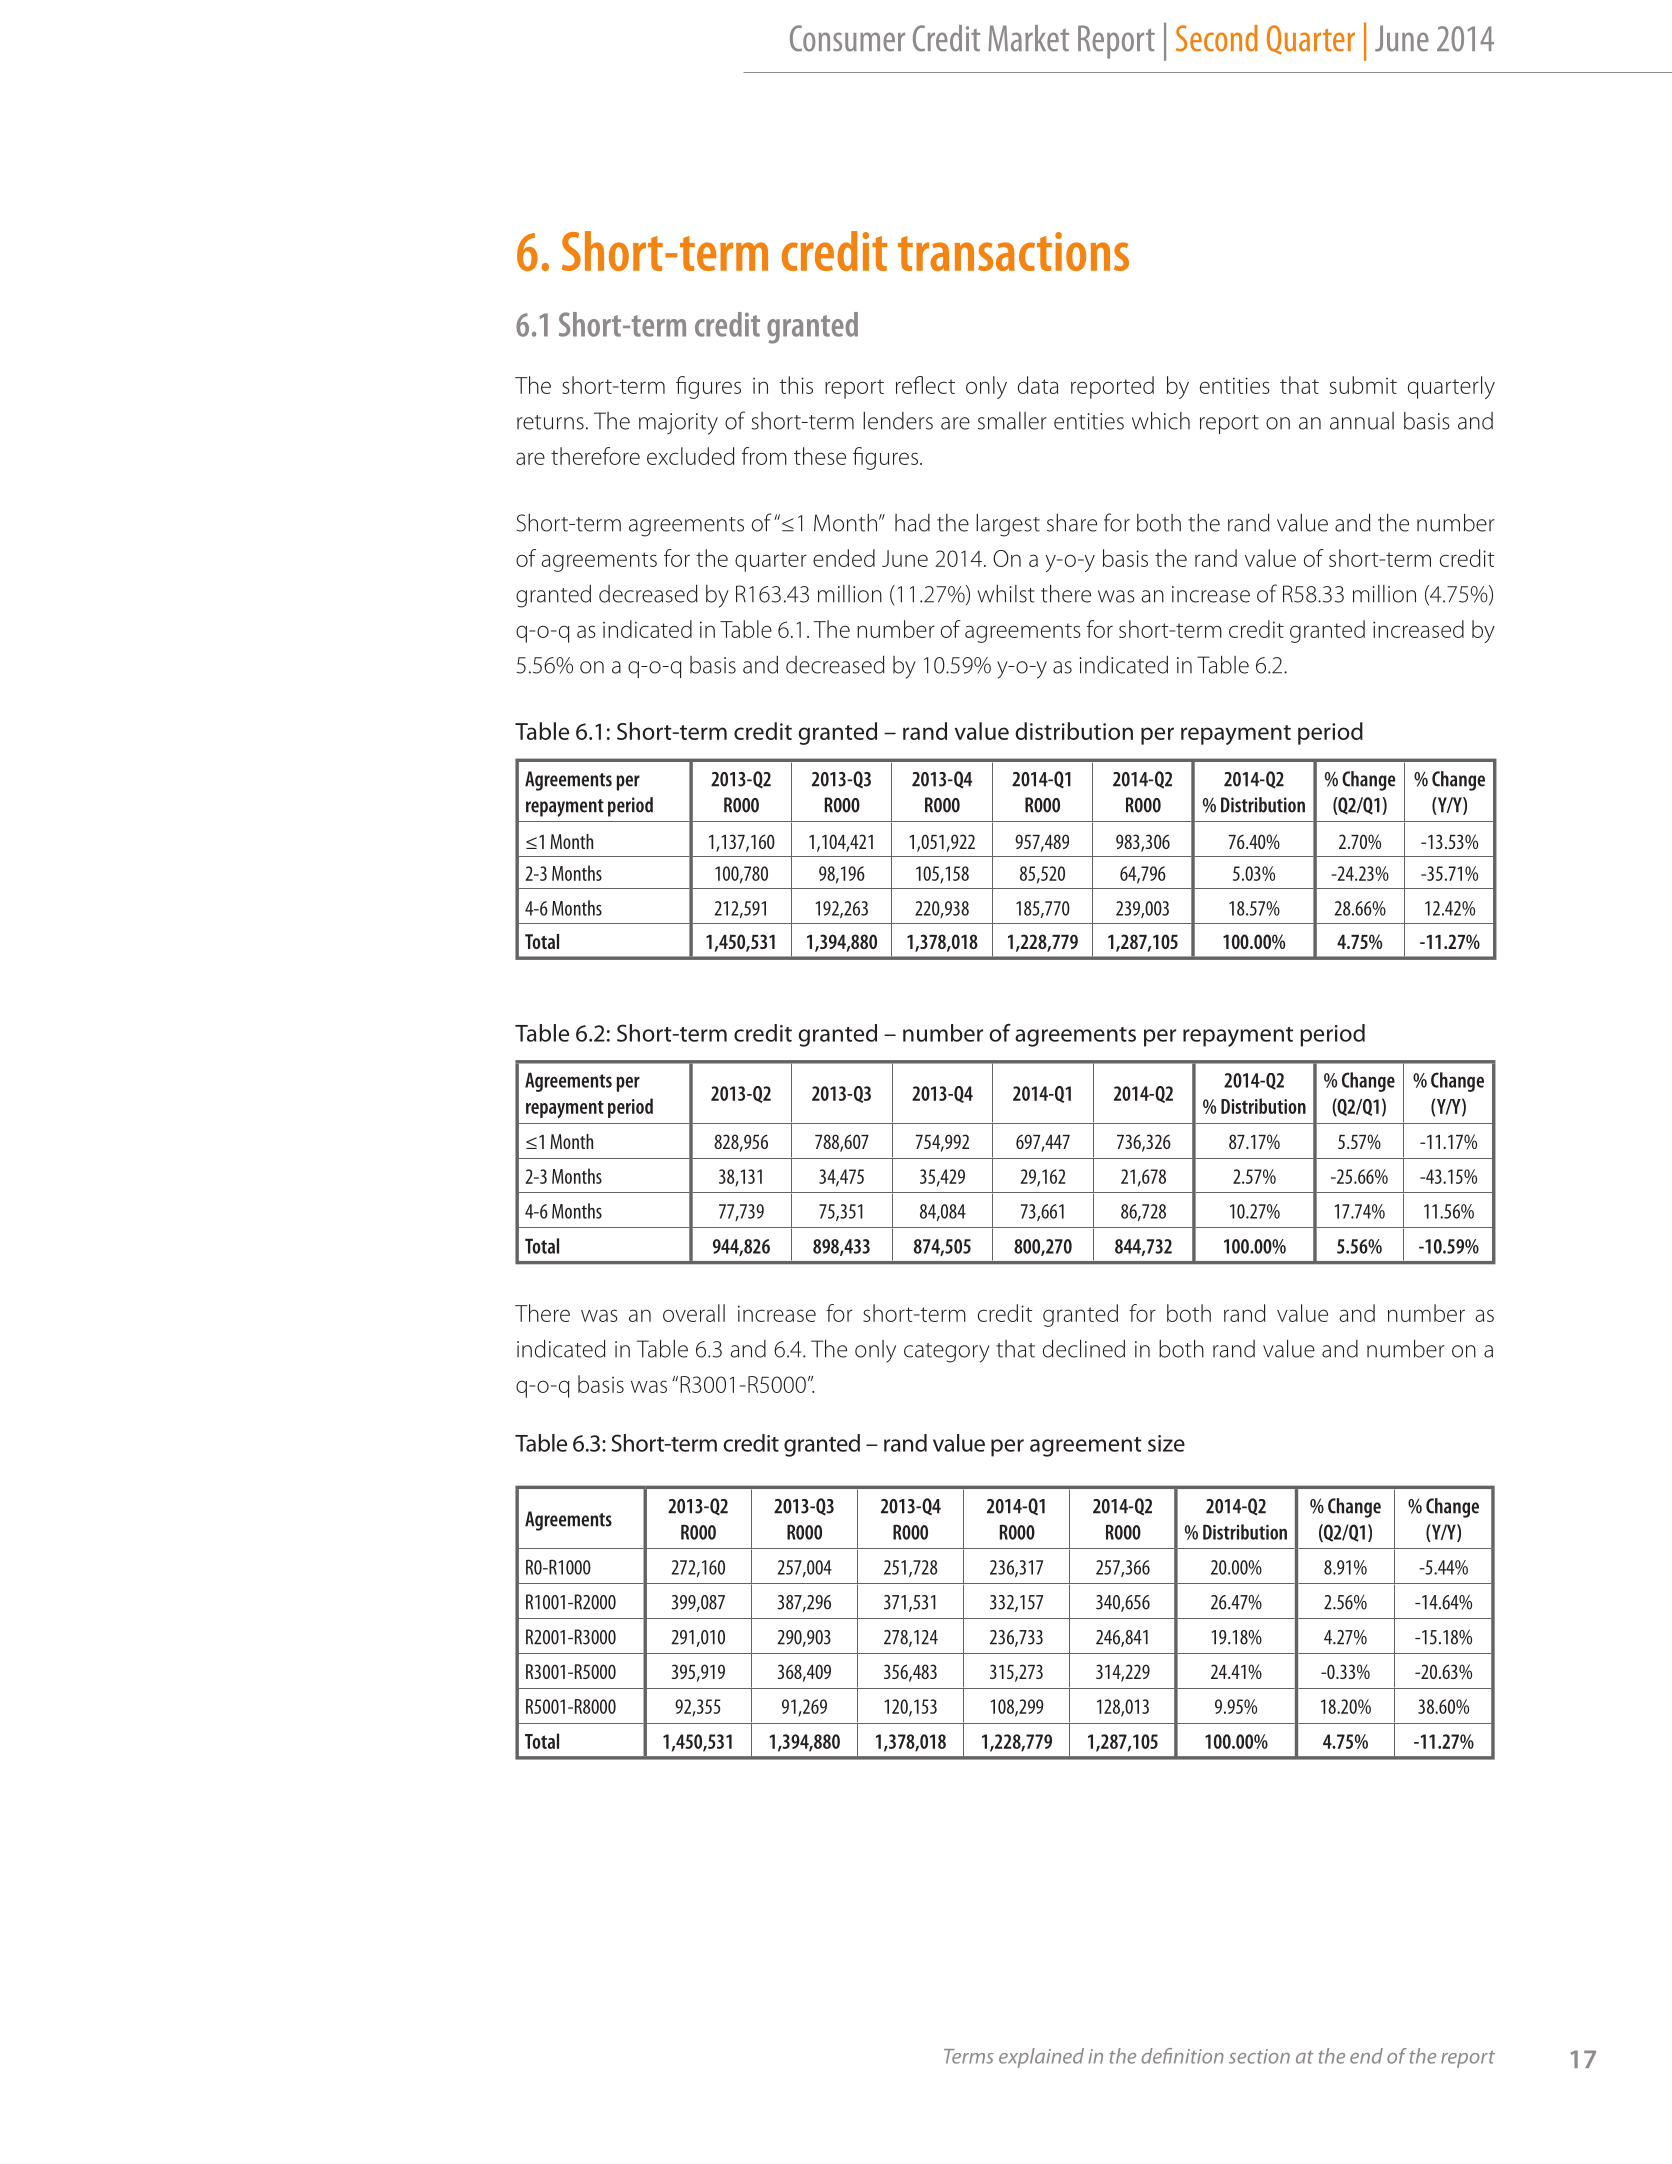 The height and width of the screenshot is (2164, 1672). I want to click on whilst, so click(1006, 594).
